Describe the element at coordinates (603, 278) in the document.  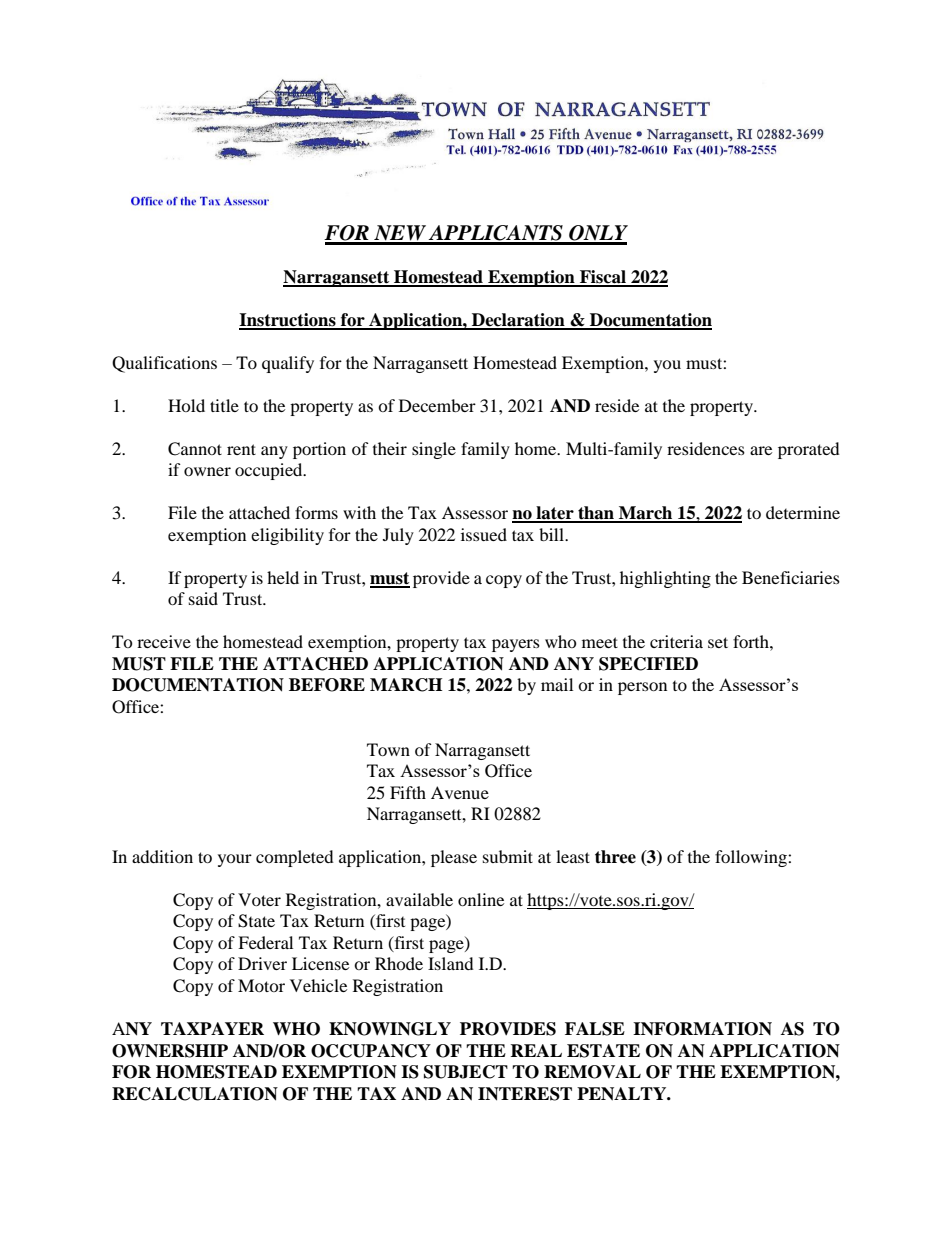
I see `Fiscal` at that location.
